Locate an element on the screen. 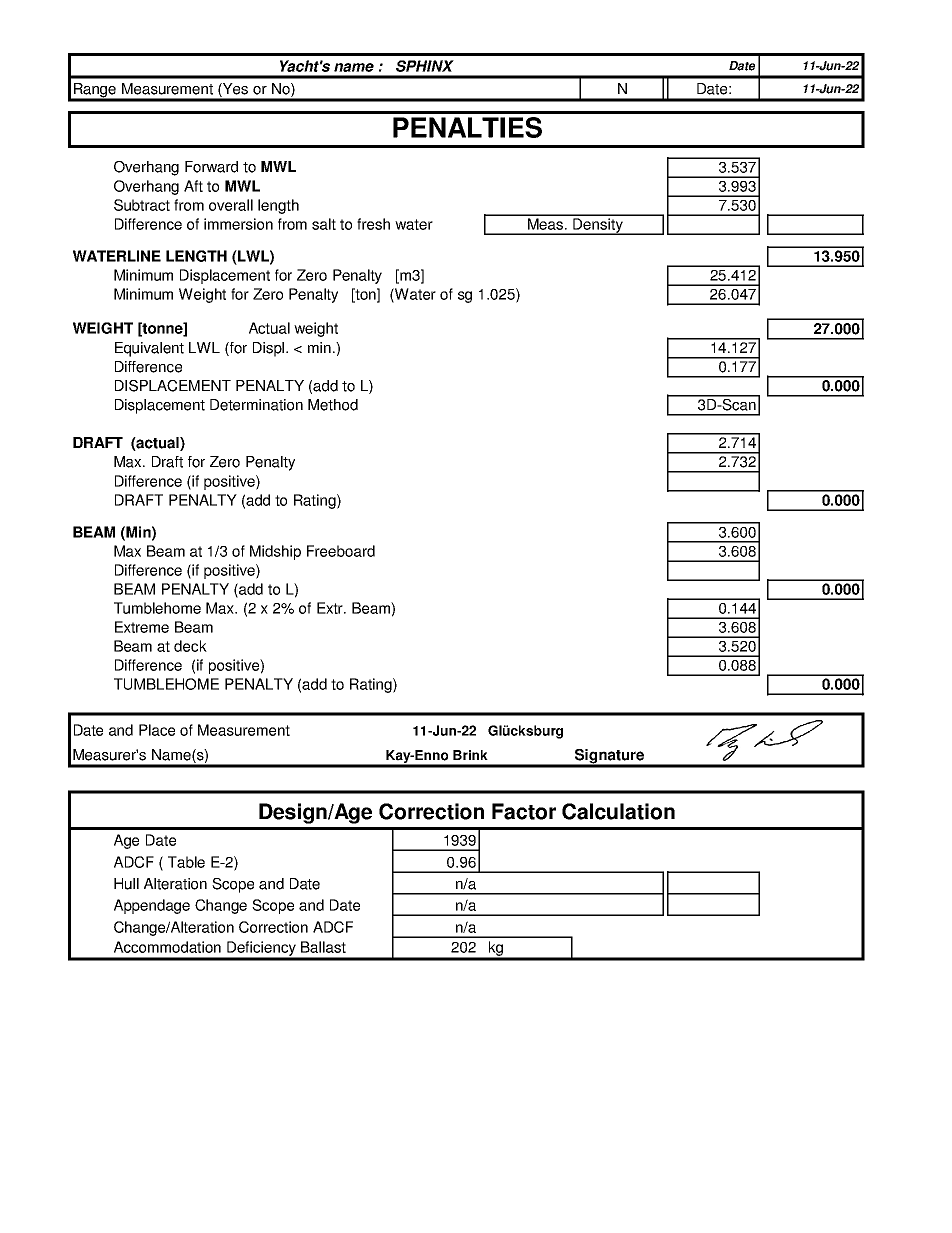 The width and height of the screenshot is (952, 1233). Brink is located at coordinates (470, 755).
